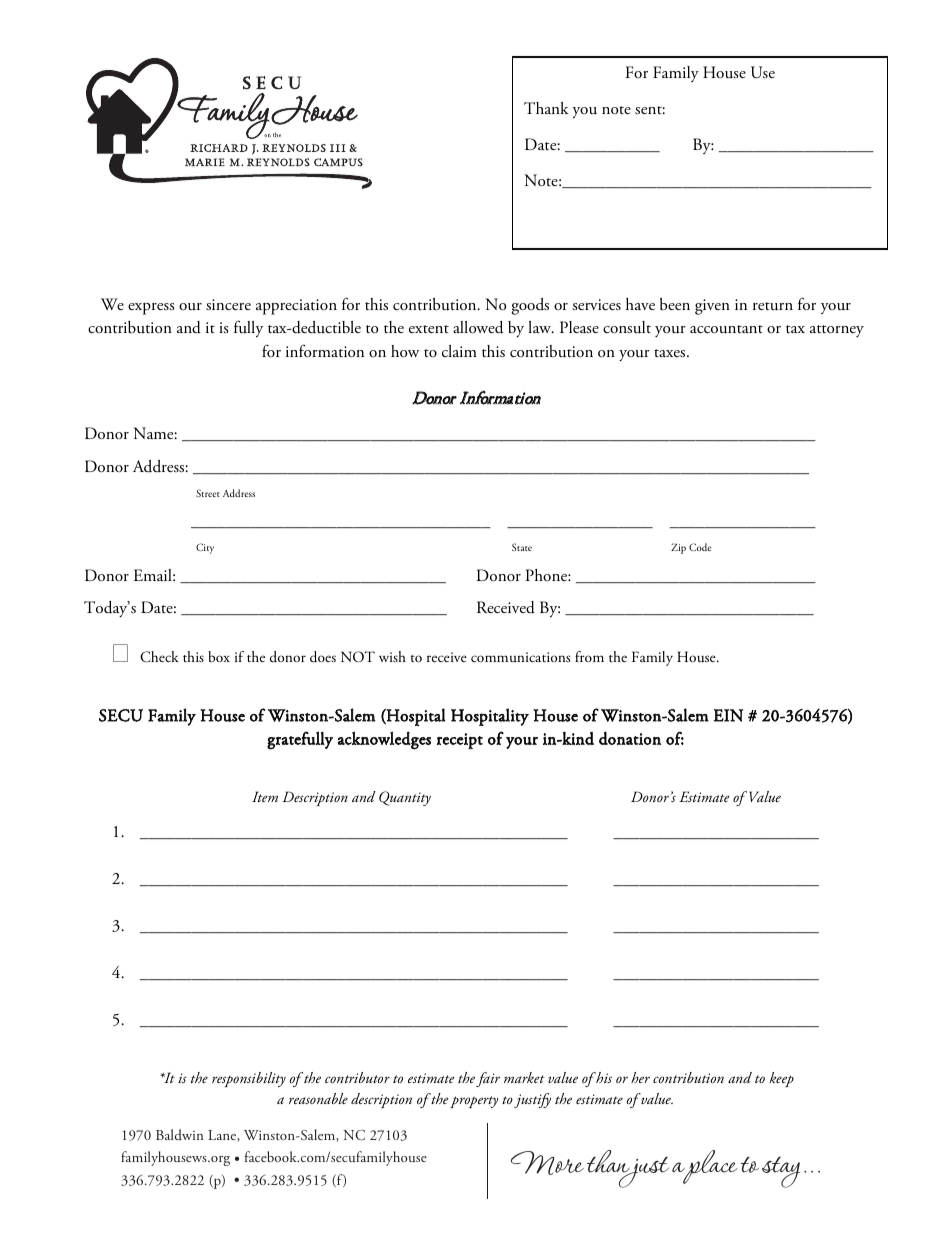 The width and height of the screenshot is (952, 1233). What do you see at coordinates (726, 329) in the screenshot?
I see `accountant` at bounding box center [726, 329].
